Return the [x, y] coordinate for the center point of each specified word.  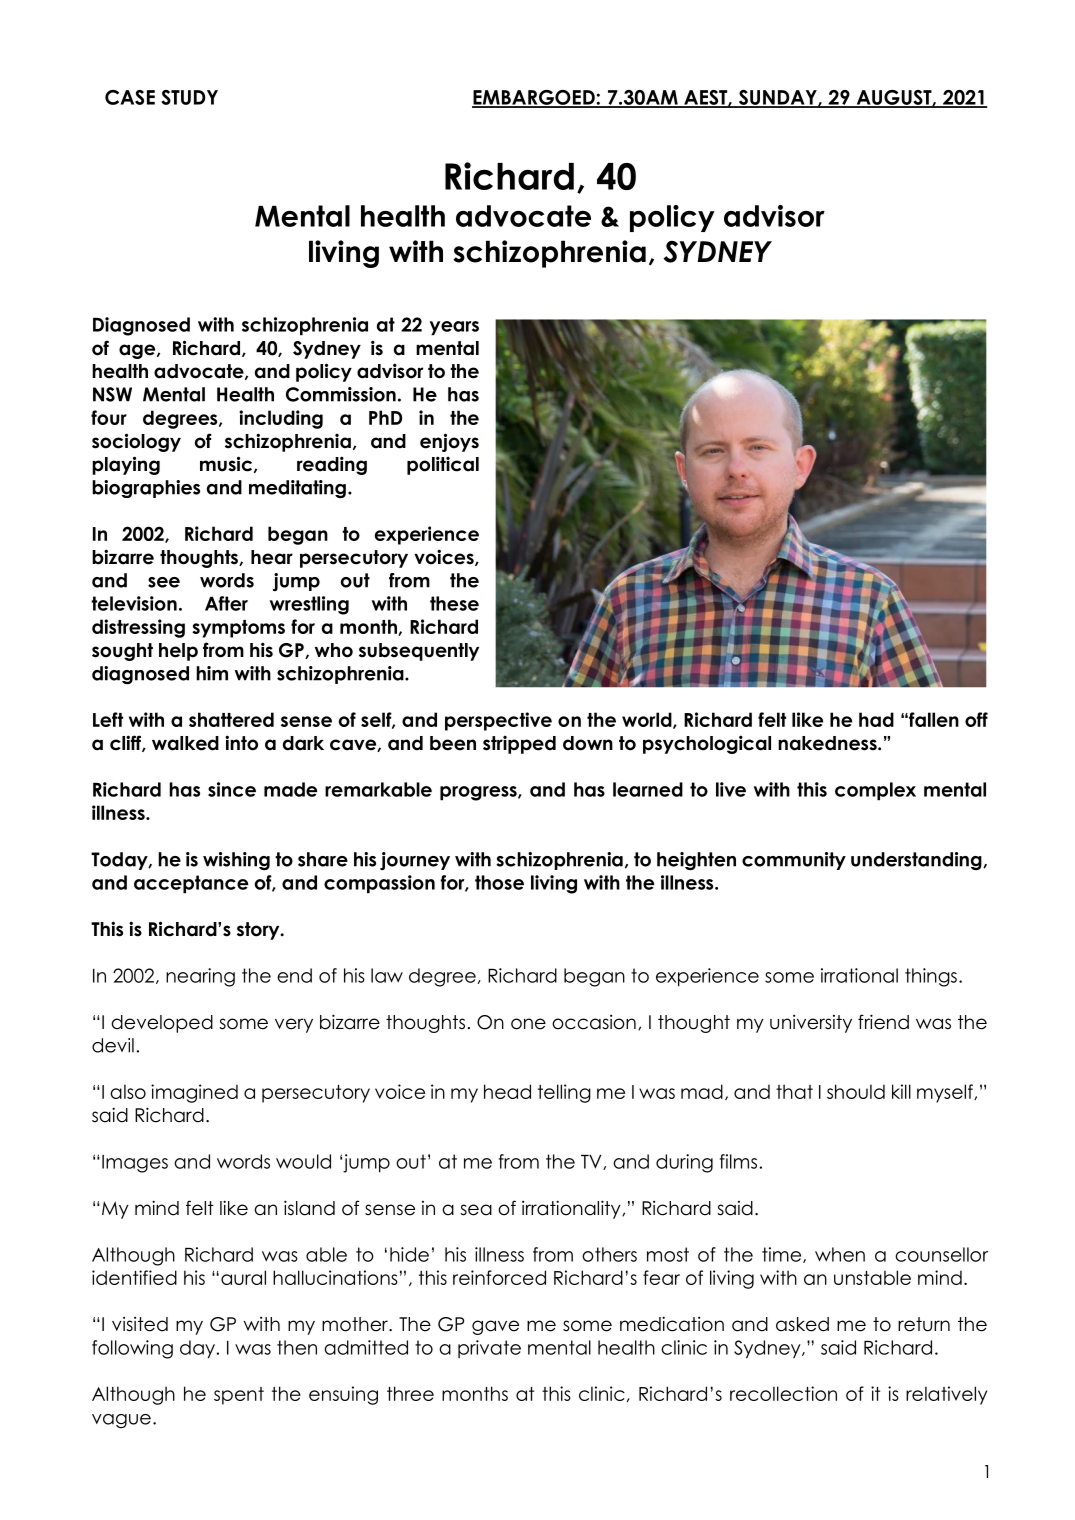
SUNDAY [778, 98]
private [489, 1349]
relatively [946, 1395]
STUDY [189, 97]
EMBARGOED [534, 98]
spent [239, 1396]
